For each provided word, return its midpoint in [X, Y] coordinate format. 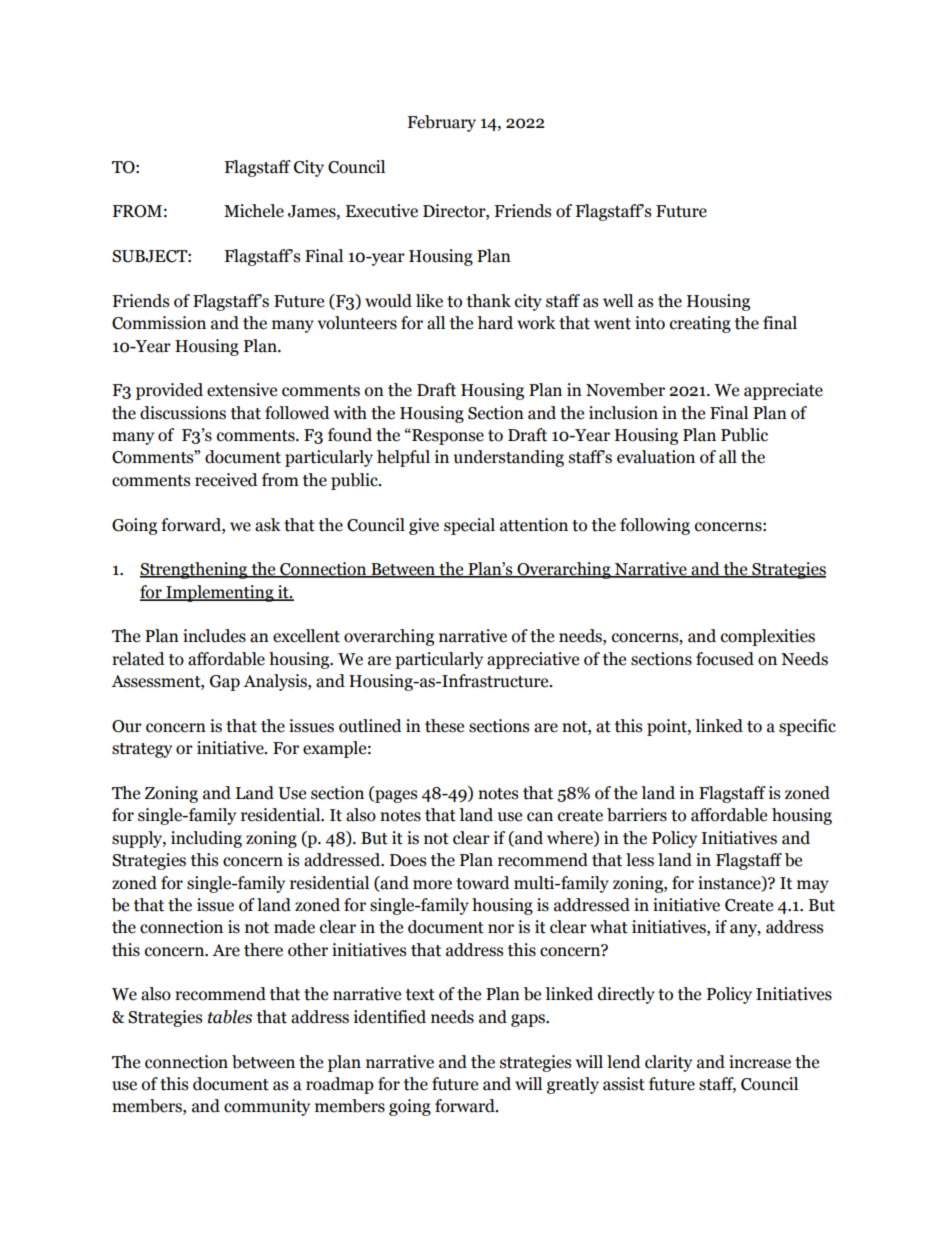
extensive [242, 390]
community [267, 1107]
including [206, 839]
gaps [529, 1020]
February [441, 123]
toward [483, 883]
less [640, 860]
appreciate [783, 391]
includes [214, 636]
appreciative [533, 660]
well [618, 301]
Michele [254, 211]
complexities [768, 637]
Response [447, 436]
